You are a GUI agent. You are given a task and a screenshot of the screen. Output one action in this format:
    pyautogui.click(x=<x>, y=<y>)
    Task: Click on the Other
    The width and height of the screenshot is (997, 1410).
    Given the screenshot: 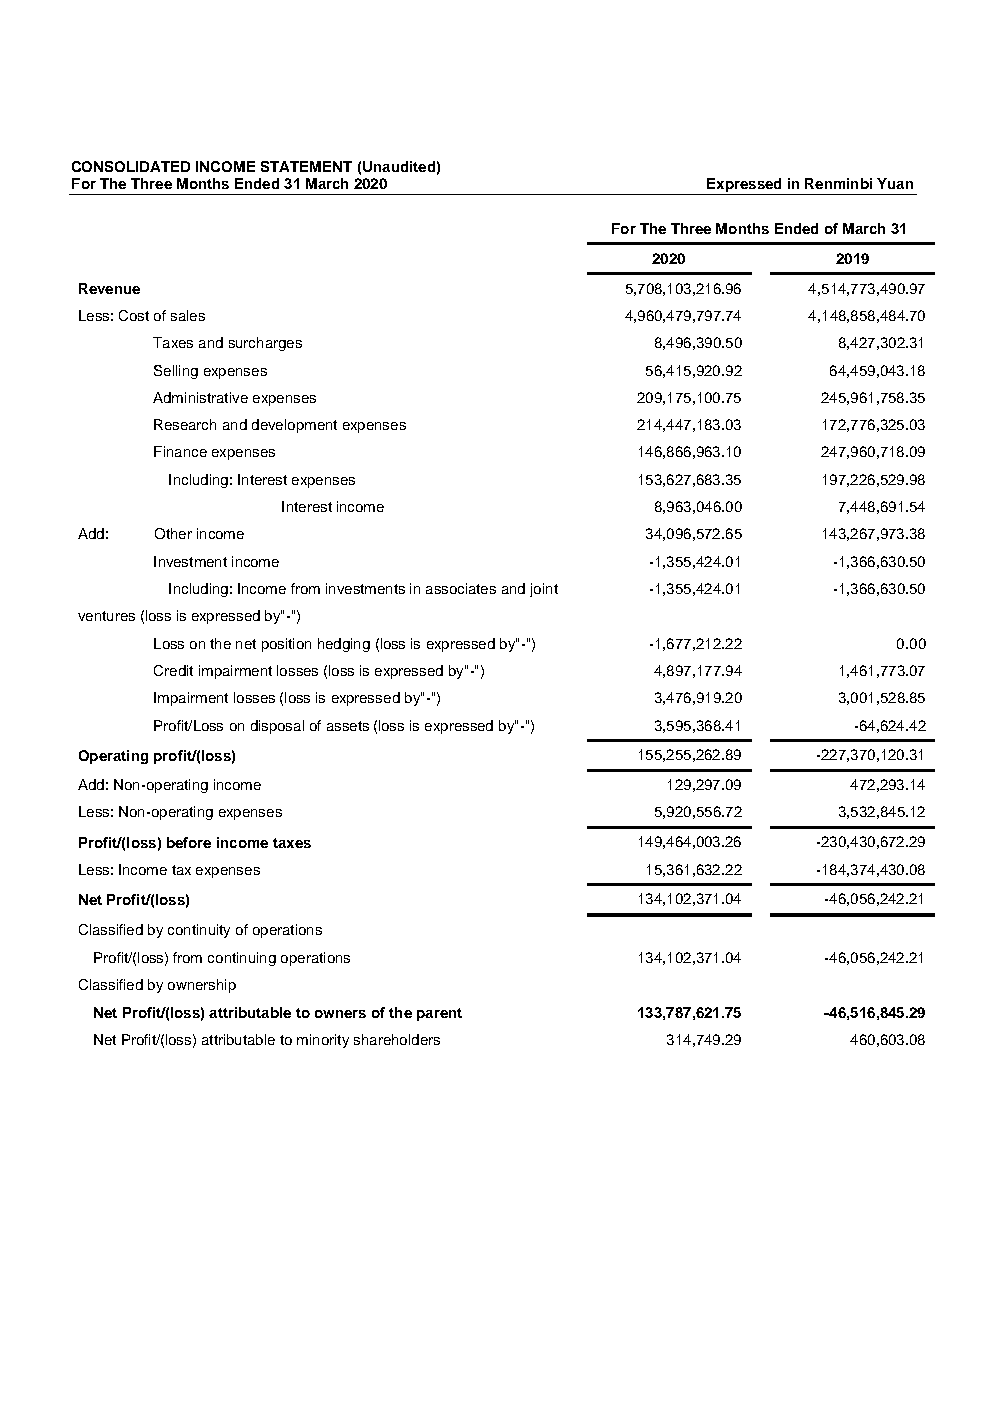 What is the action you would take?
    pyautogui.click(x=173, y=533)
